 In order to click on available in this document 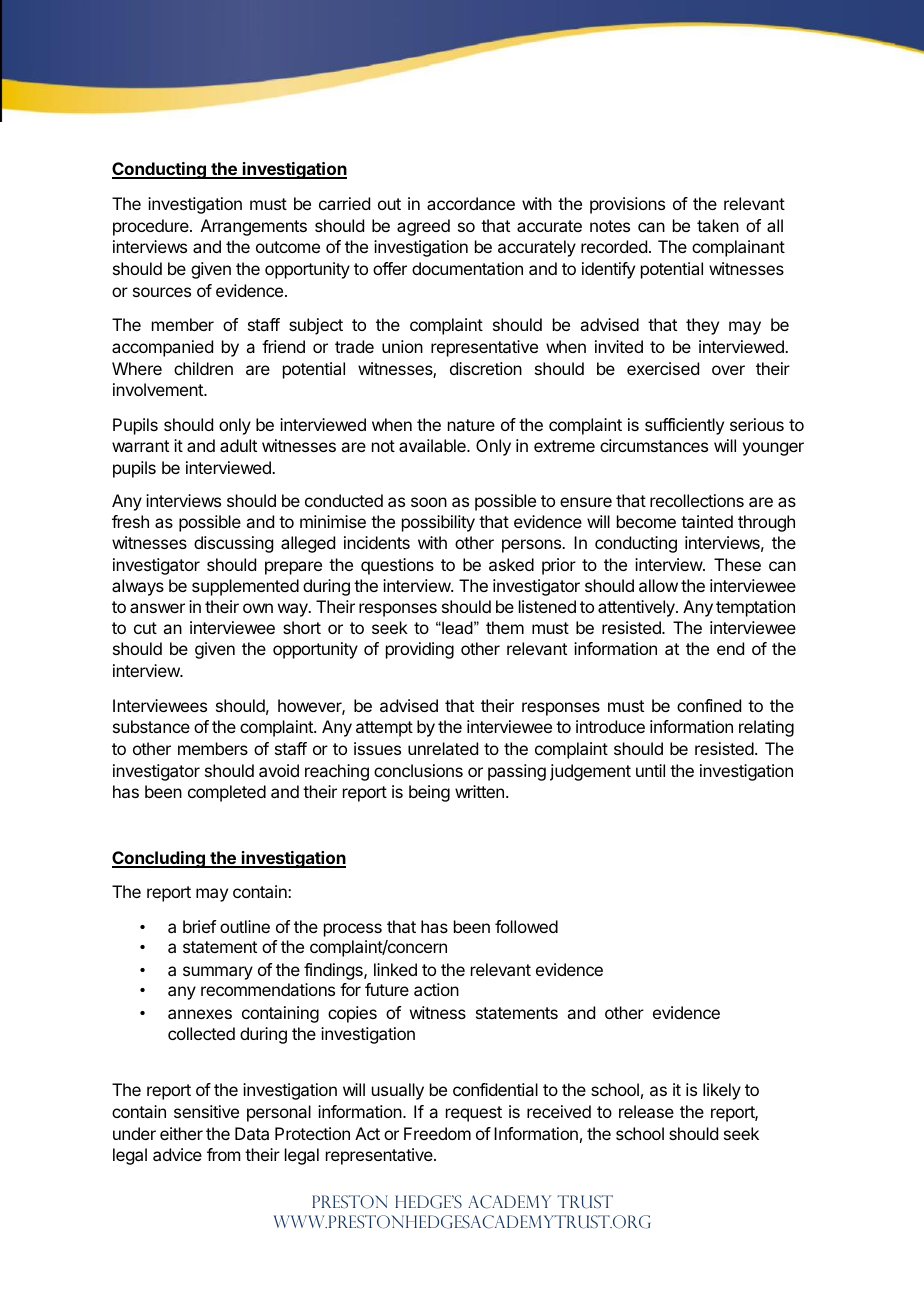, I will do `click(433, 445)`.
